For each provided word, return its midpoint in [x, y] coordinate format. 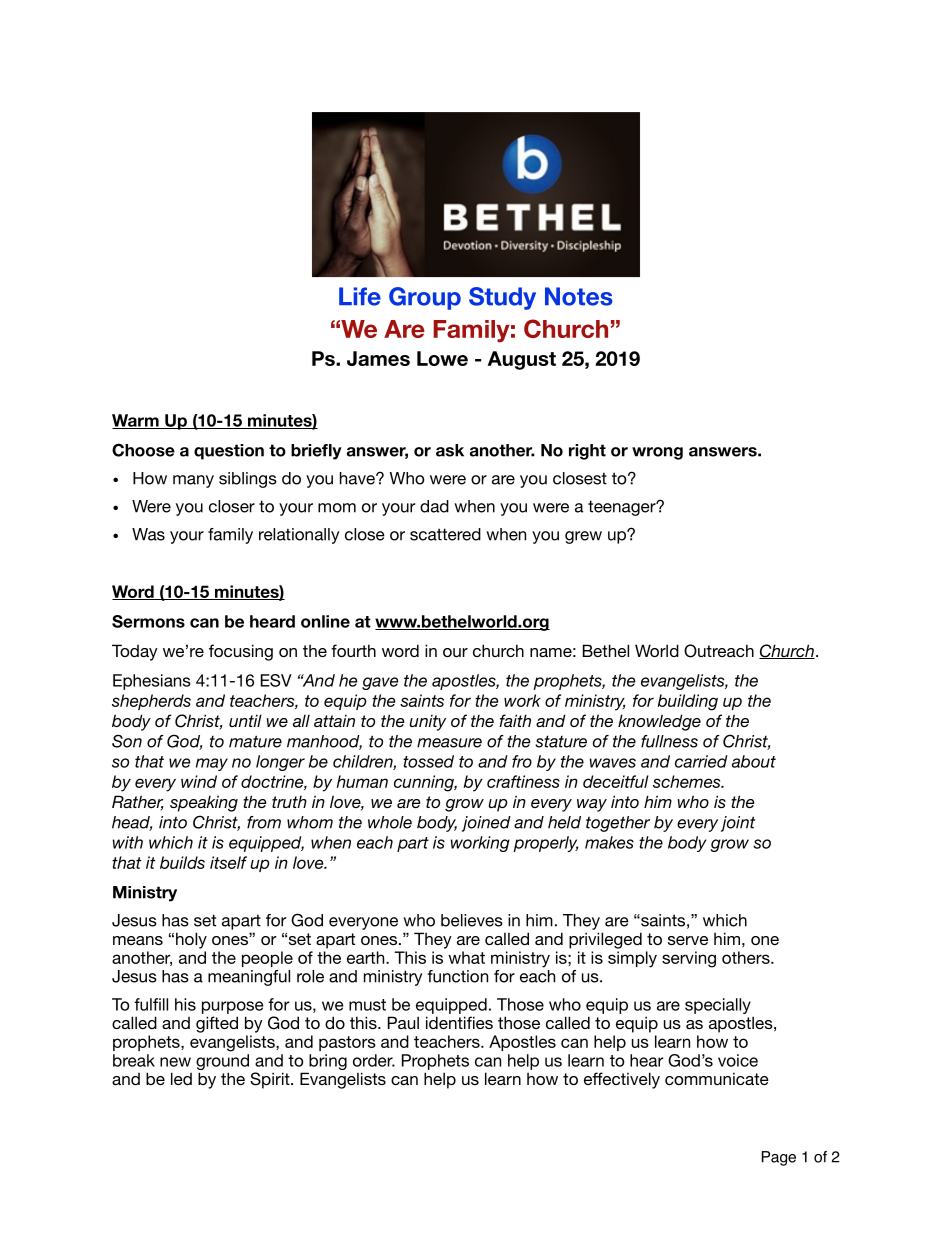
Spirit [271, 1080]
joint [738, 824]
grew [583, 537]
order [374, 1060]
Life [360, 296]
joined [486, 824]
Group [425, 298]
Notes [579, 296]
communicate [717, 1079]
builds [182, 862]
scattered [445, 534]
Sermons [148, 621]
